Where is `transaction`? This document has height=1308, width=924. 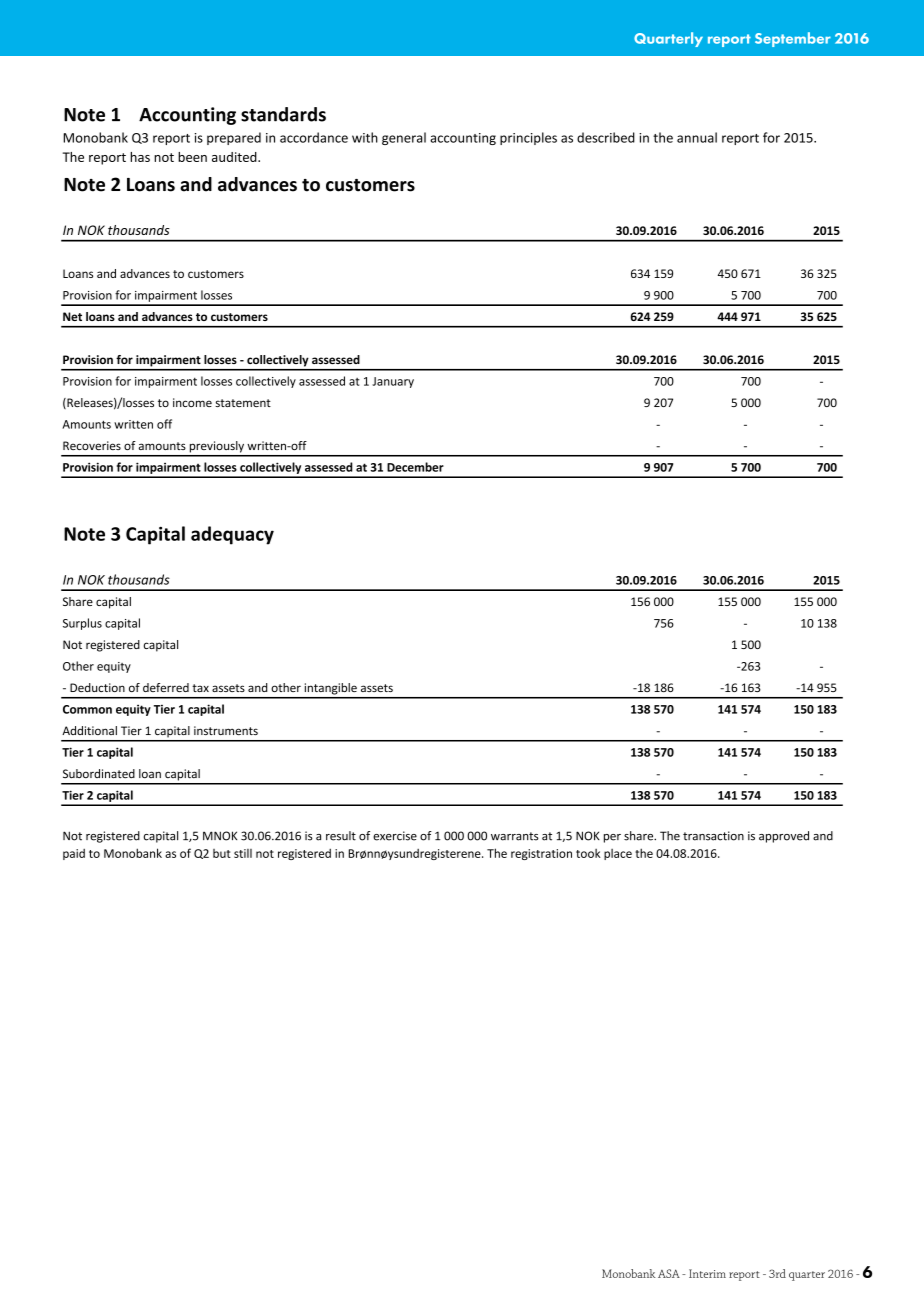
transaction is located at coordinates (713, 836).
